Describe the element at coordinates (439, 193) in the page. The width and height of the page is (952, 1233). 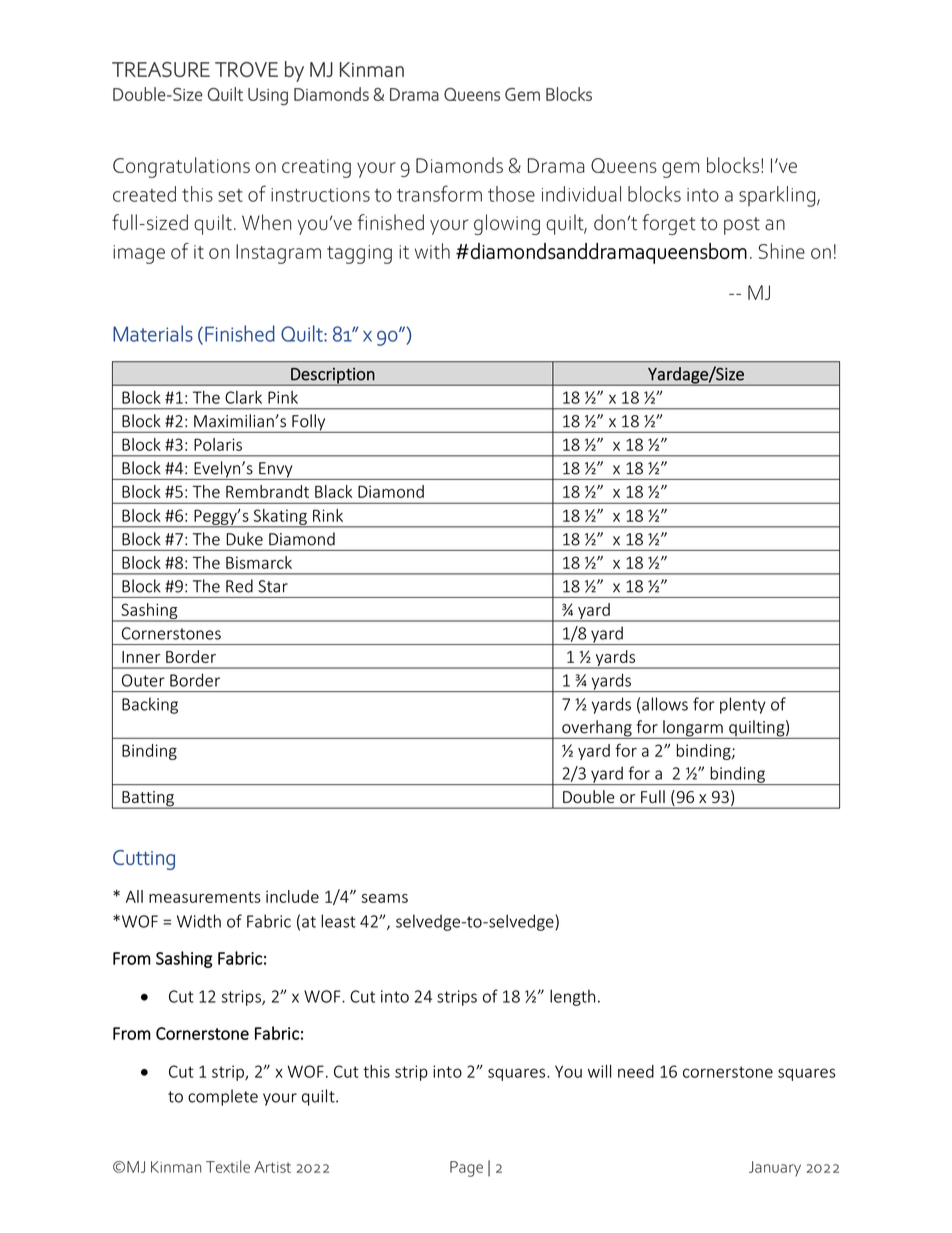
I see `transform` at that location.
